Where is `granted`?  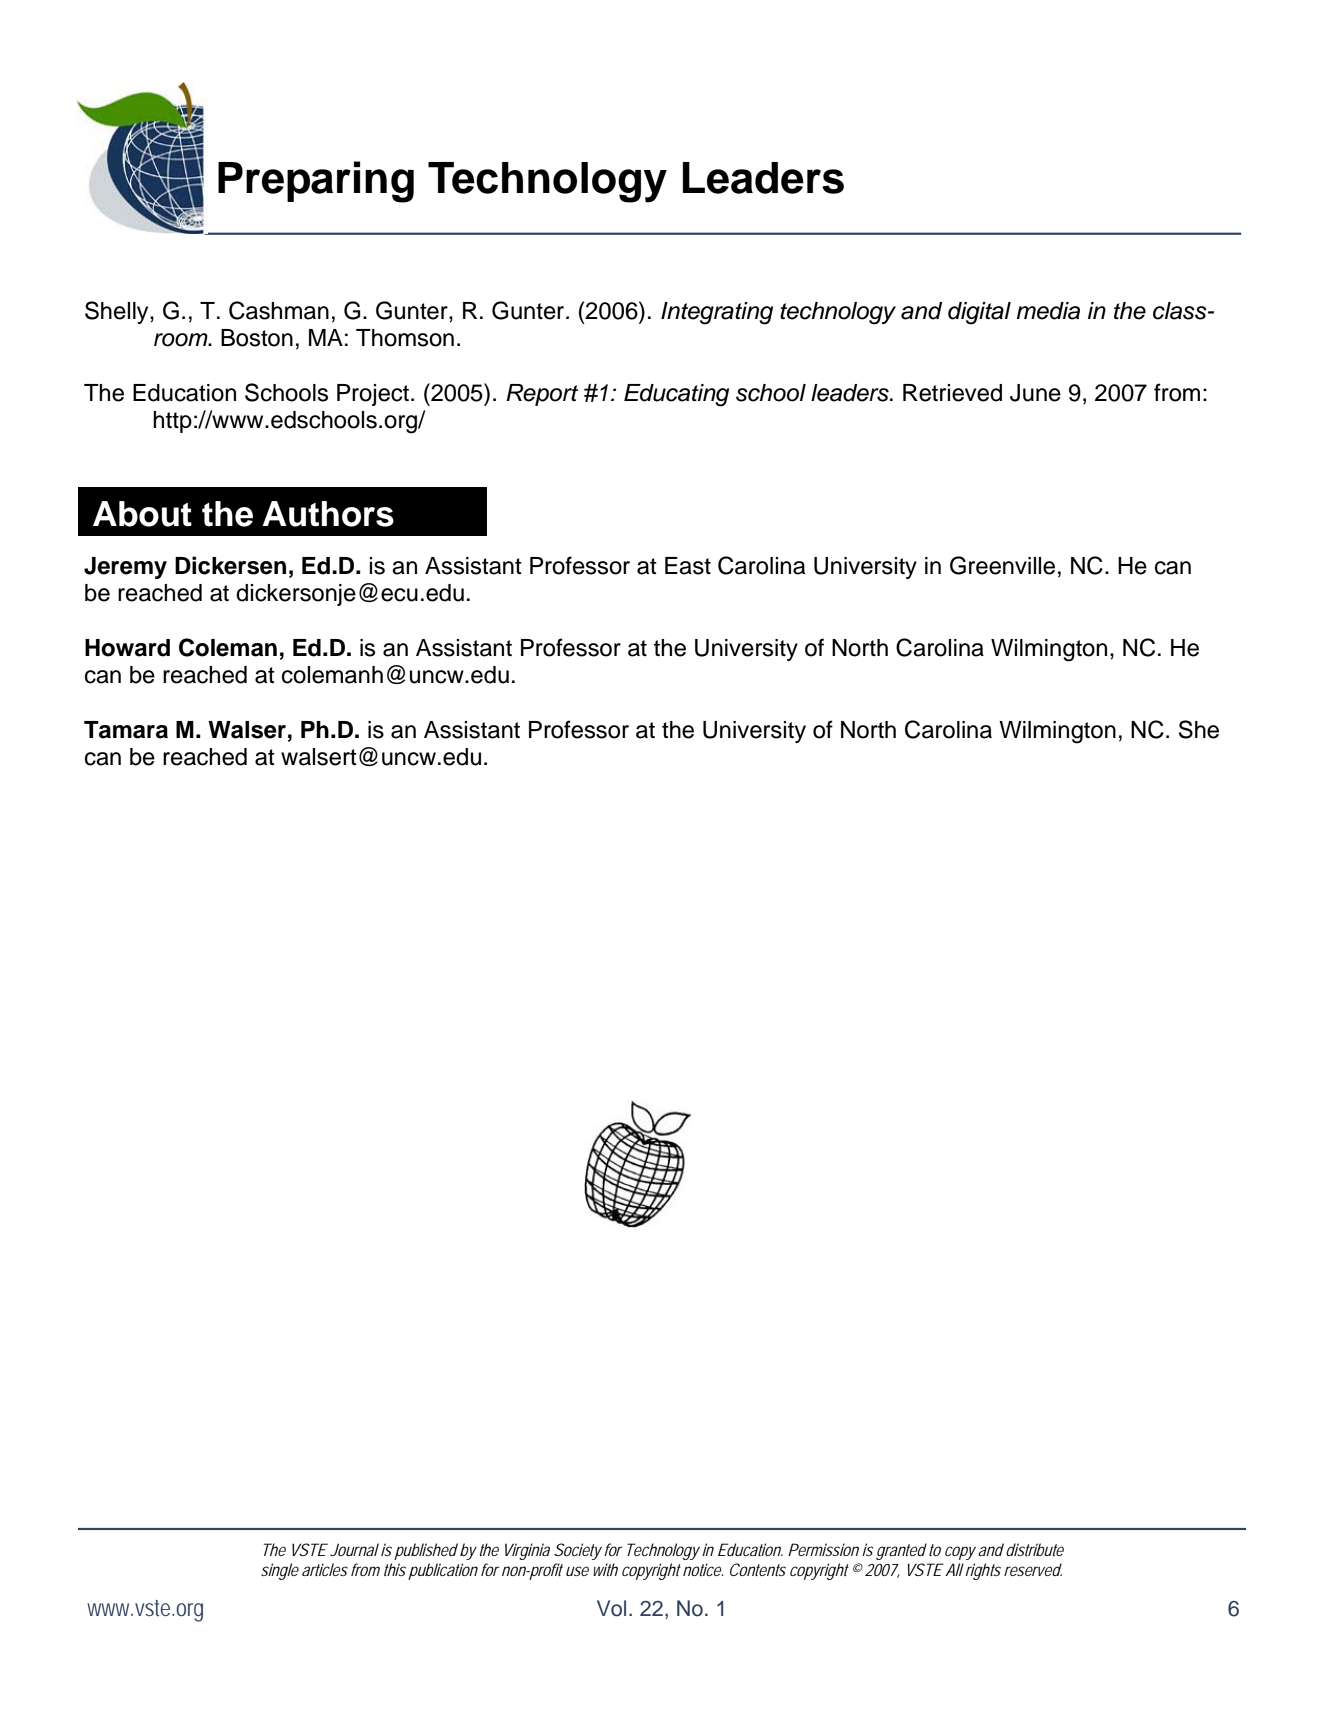
granted is located at coordinates (901, 1551).
